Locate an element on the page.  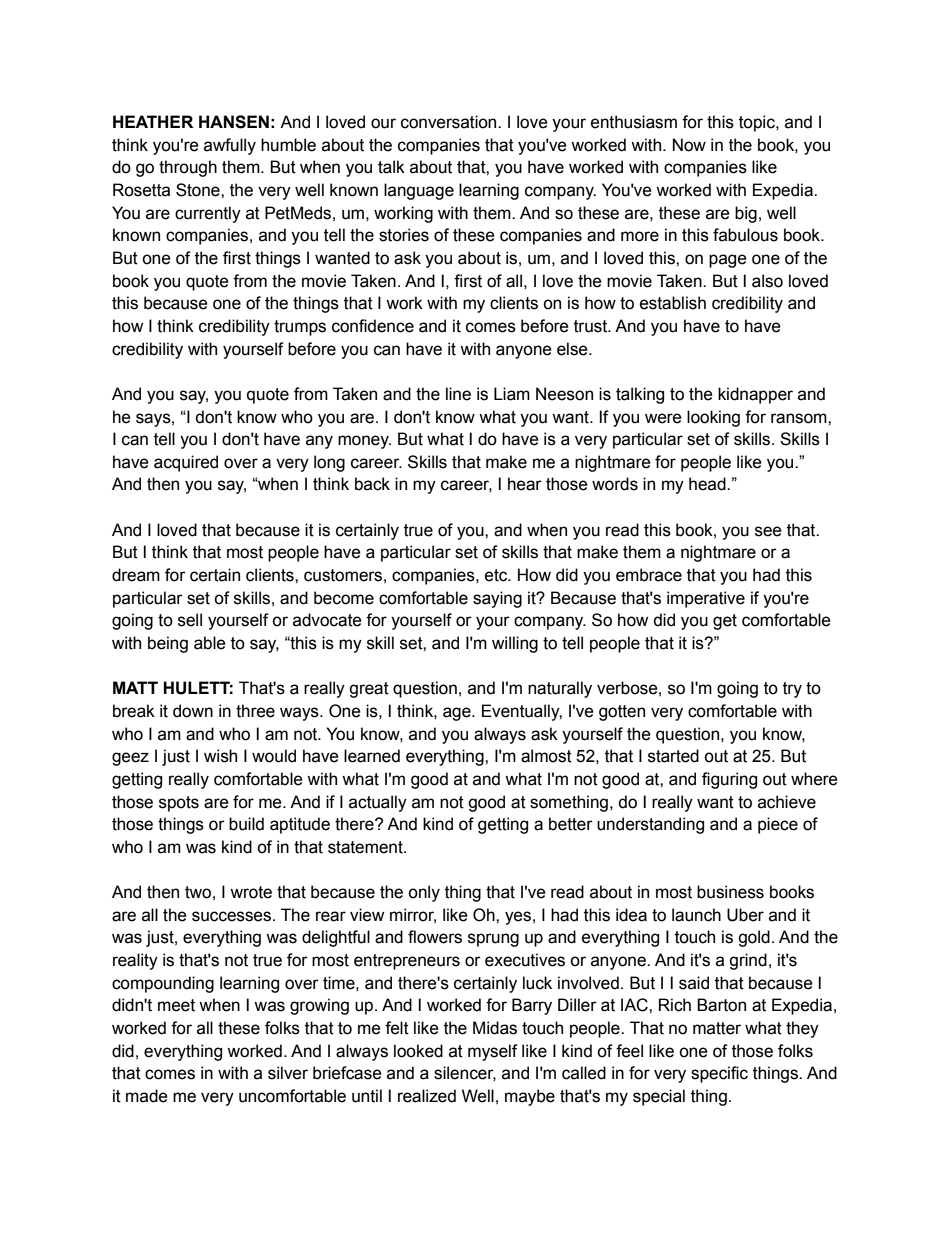
awfully is located at coordinates (230, 146).
